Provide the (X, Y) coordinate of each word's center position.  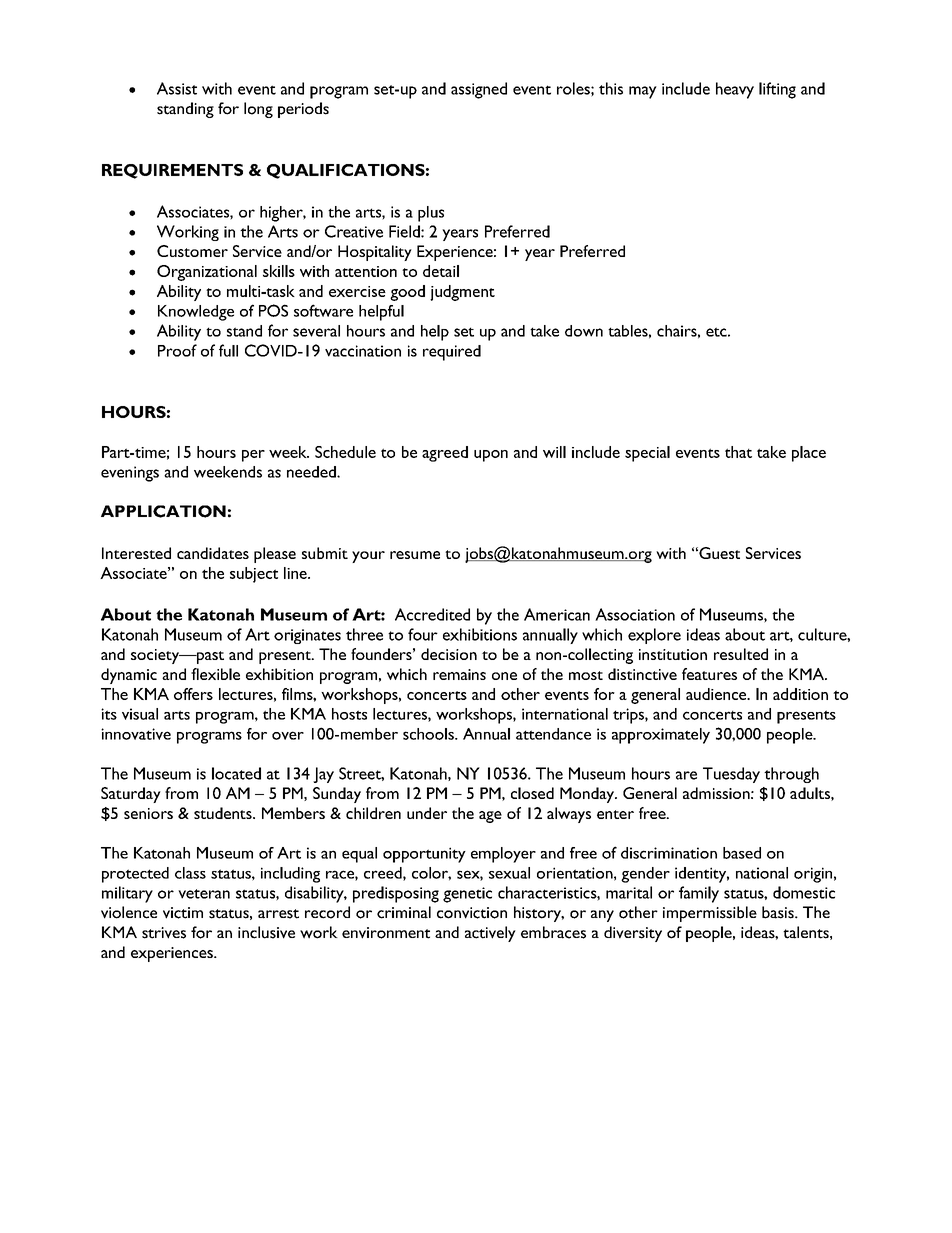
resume (415, 555)
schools (429, 734)
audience (717, 694)
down (584, 331)
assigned (479, 90)
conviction (472, 913)
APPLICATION (163, 511)
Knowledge (196, 313)
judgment (462, 293)
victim (183, 913)
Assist (177, 88)
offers (193, 694)
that (738, 452)
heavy (735, 90)
